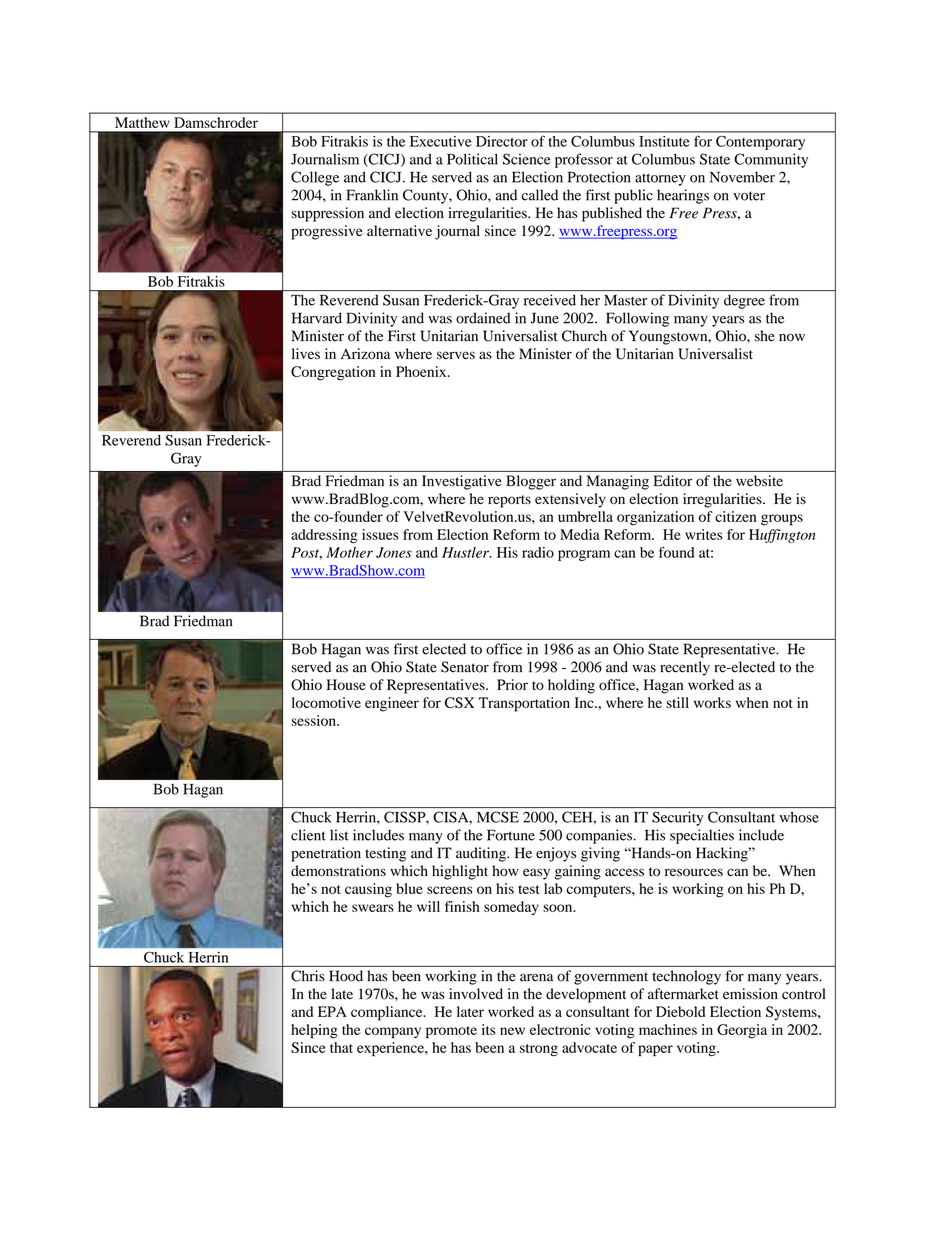 This screenshot has height=1233, width=952. Describe the element at coordinates (388, 1013) in the screenshot. I see `compliance` at that location.
